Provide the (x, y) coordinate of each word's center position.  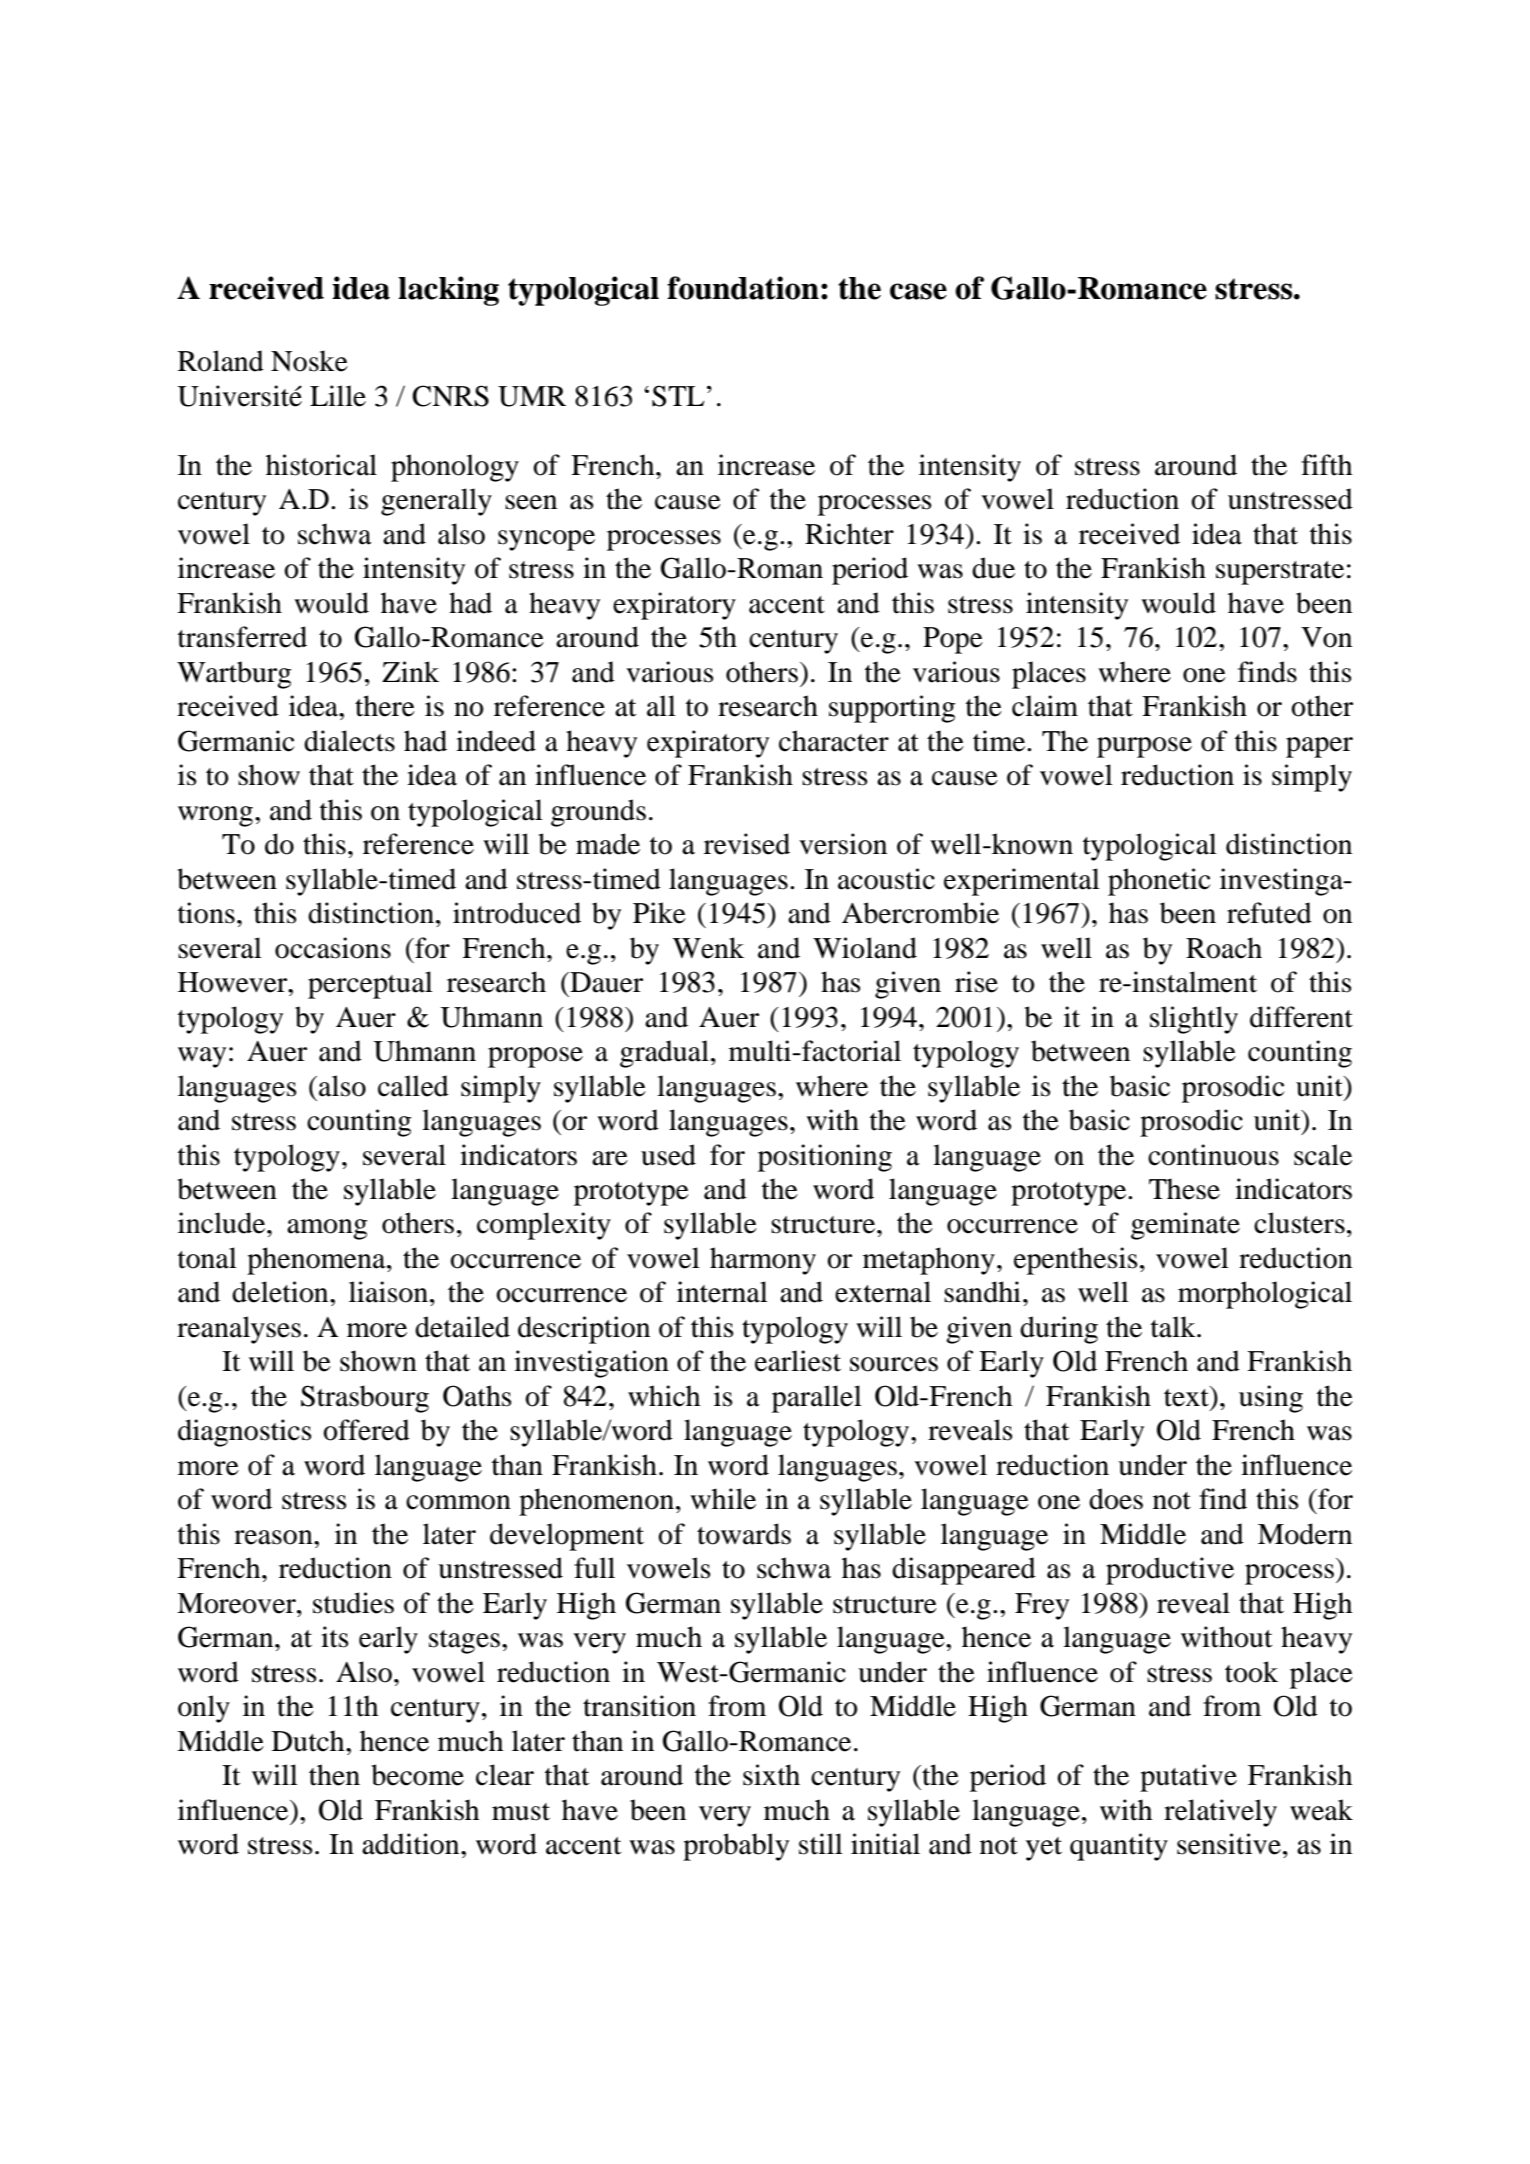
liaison (388, 1292)
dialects (349, 741)
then (334, 1775)
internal (722, 1292)
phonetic (1159, 882)
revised (747, 844)
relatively (1220, 1813)
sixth (771, 1775)
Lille (338, 396)
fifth (1326, 465)
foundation (743, 288)
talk (1174, 1327)
